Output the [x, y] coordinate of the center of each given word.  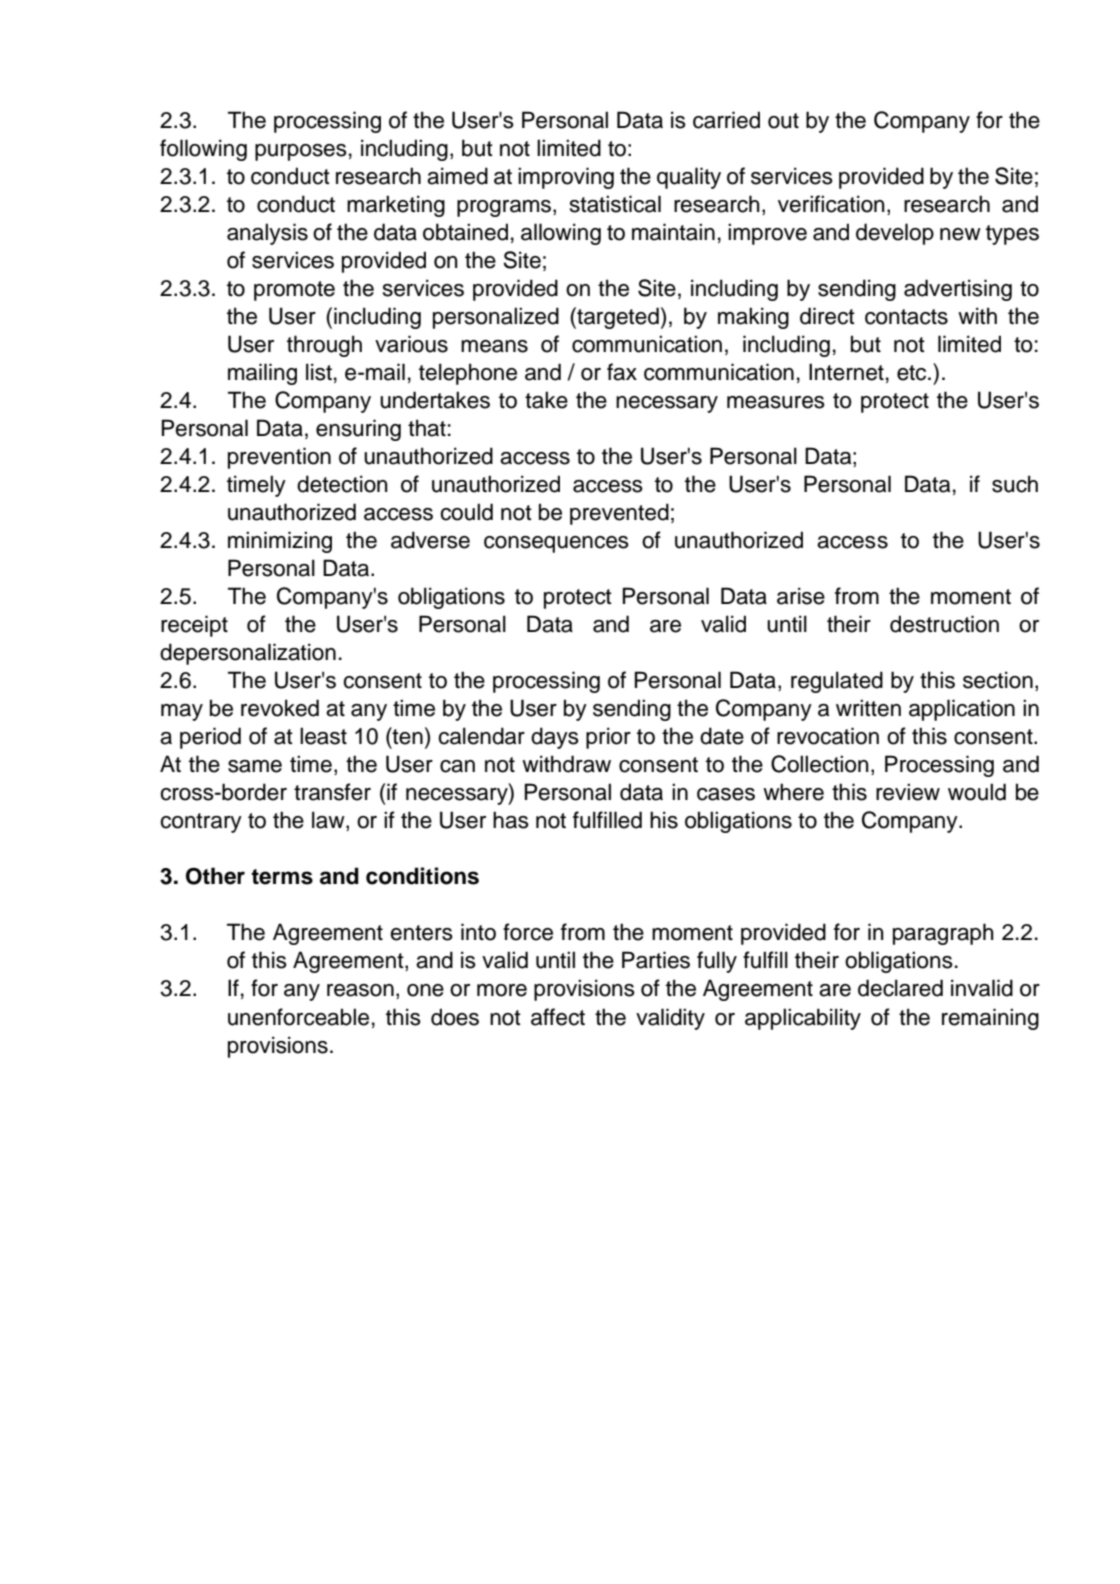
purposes [301, 152]
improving [566, 178]
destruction [944, 624]
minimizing [280, 542]
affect [558, 1017]
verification [831, 204]
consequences [556, 544]
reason [360, 990]
